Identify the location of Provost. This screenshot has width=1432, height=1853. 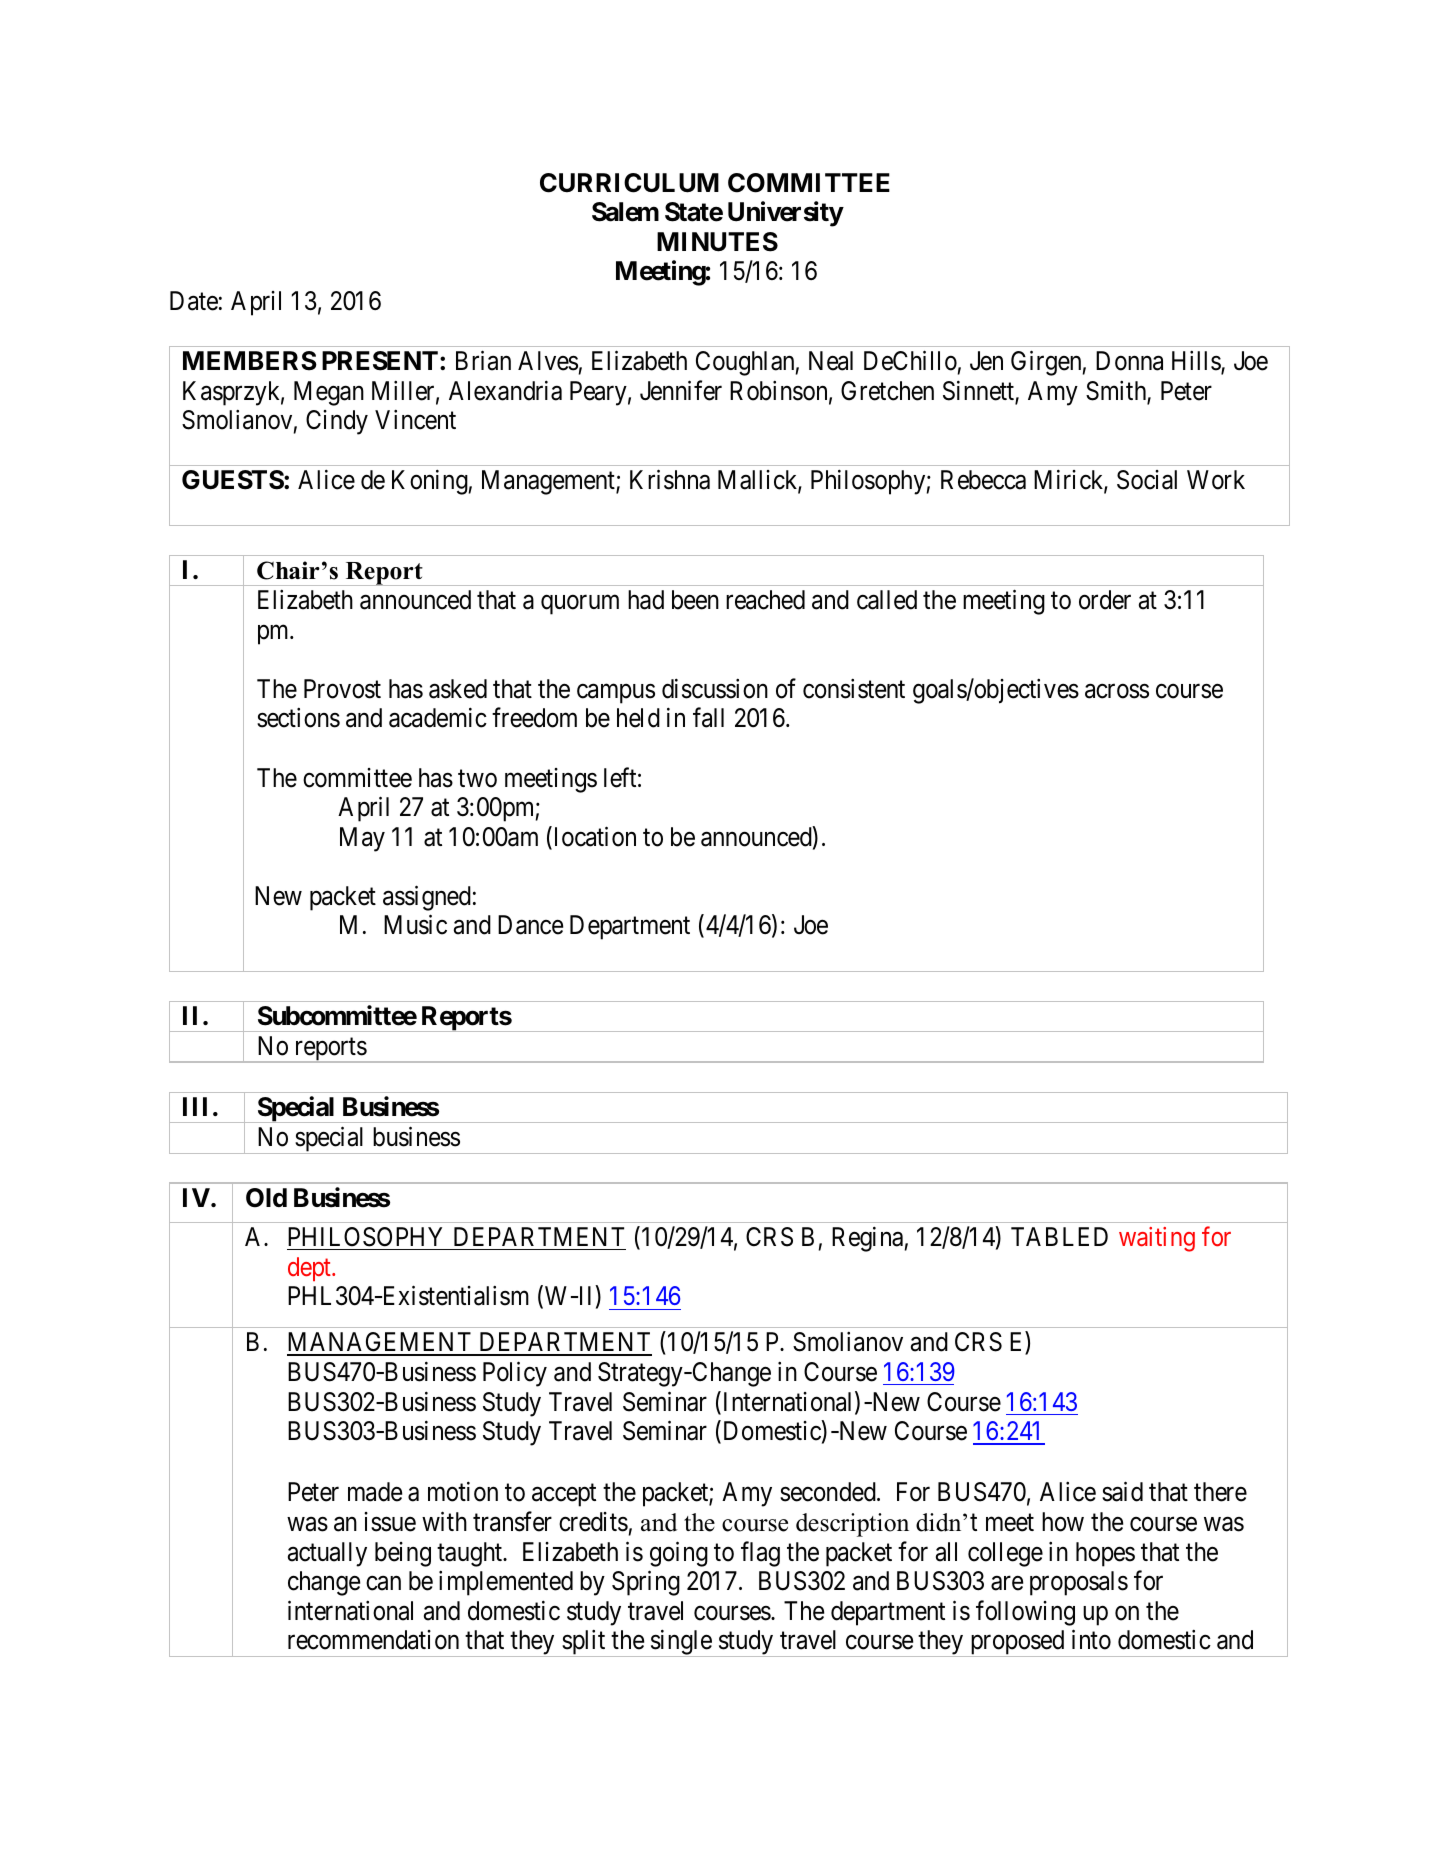
(342, 689).
